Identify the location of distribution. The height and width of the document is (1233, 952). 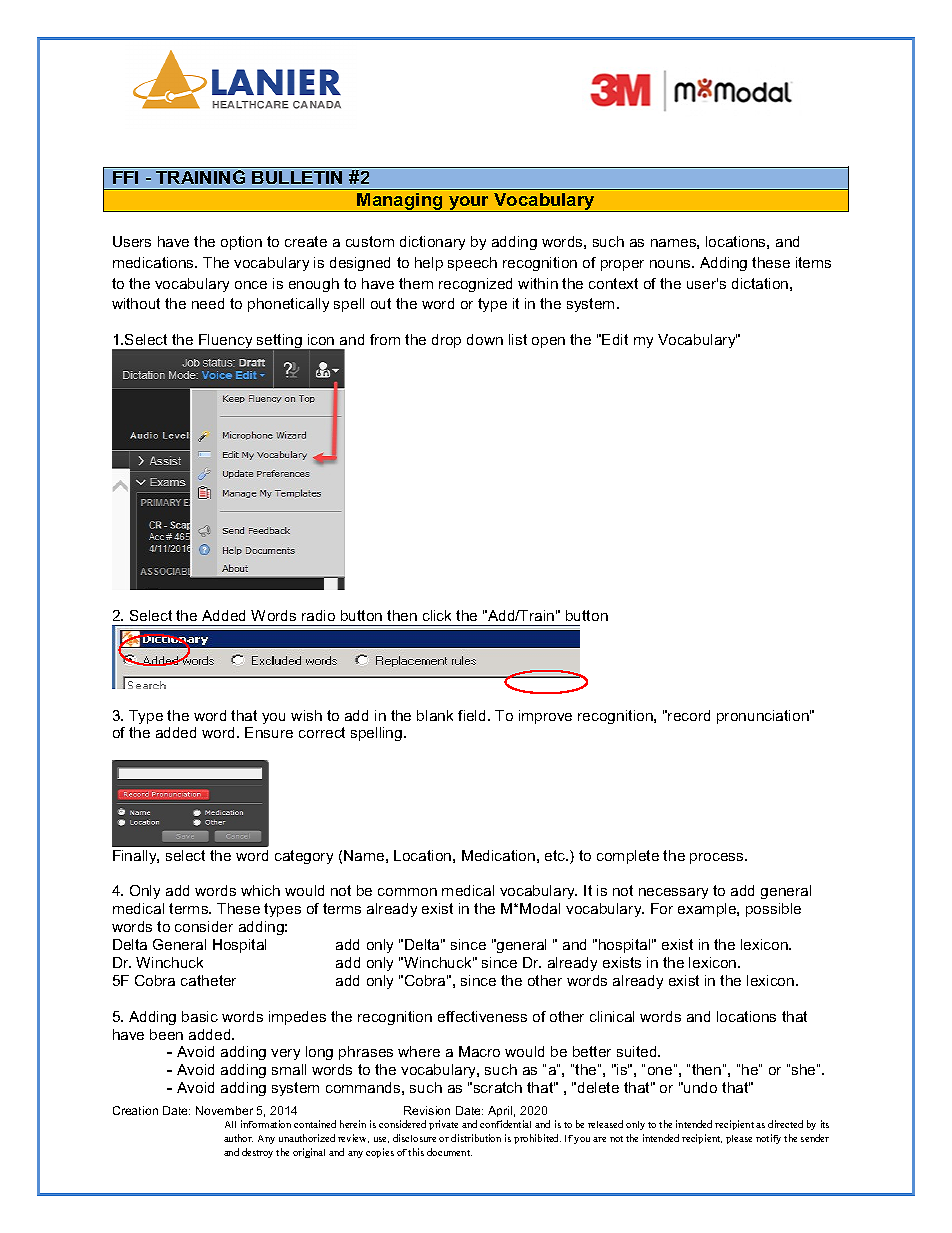
(476, 1138).
